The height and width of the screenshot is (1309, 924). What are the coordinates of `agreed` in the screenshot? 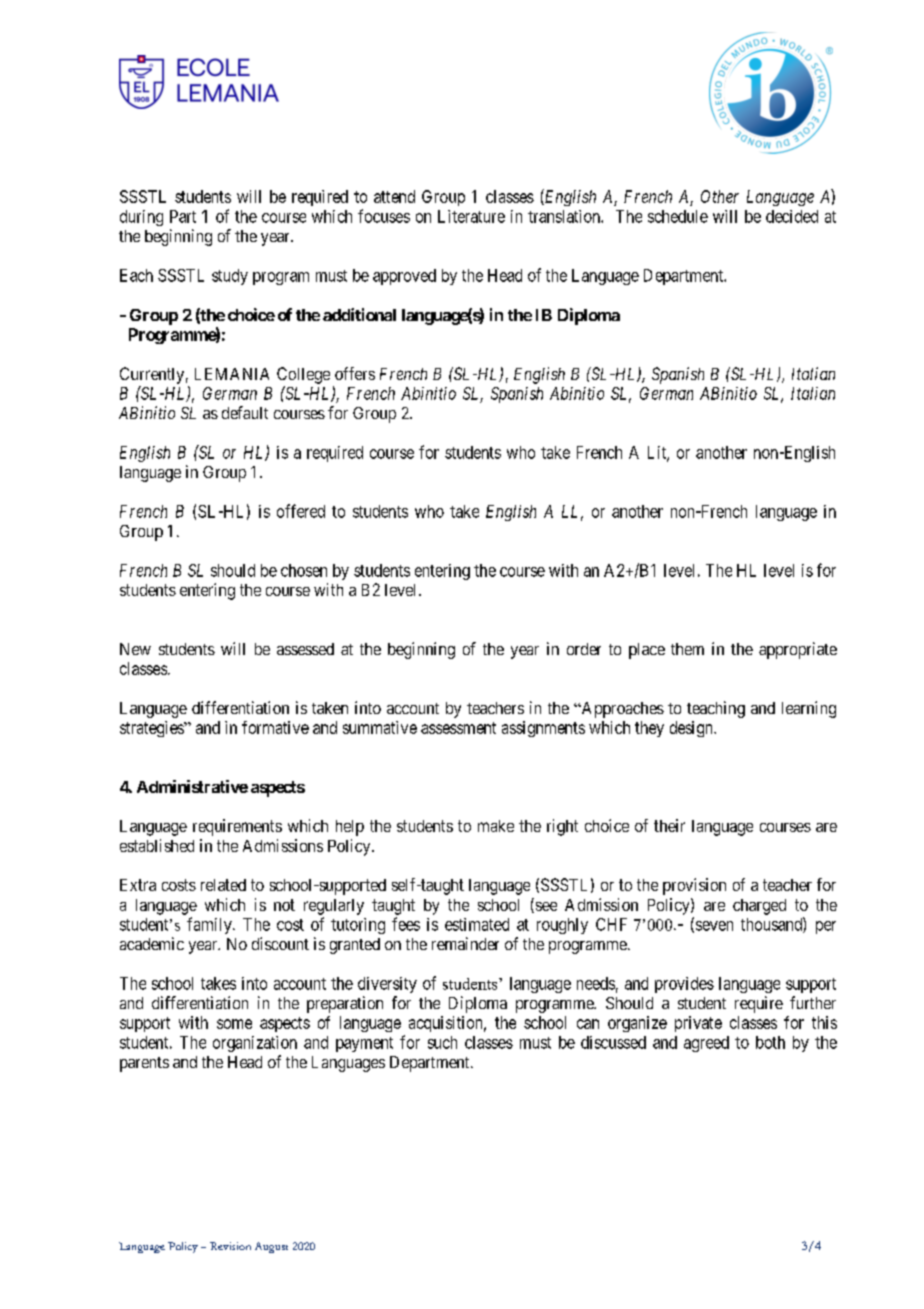 It's located at (706, 1044).
